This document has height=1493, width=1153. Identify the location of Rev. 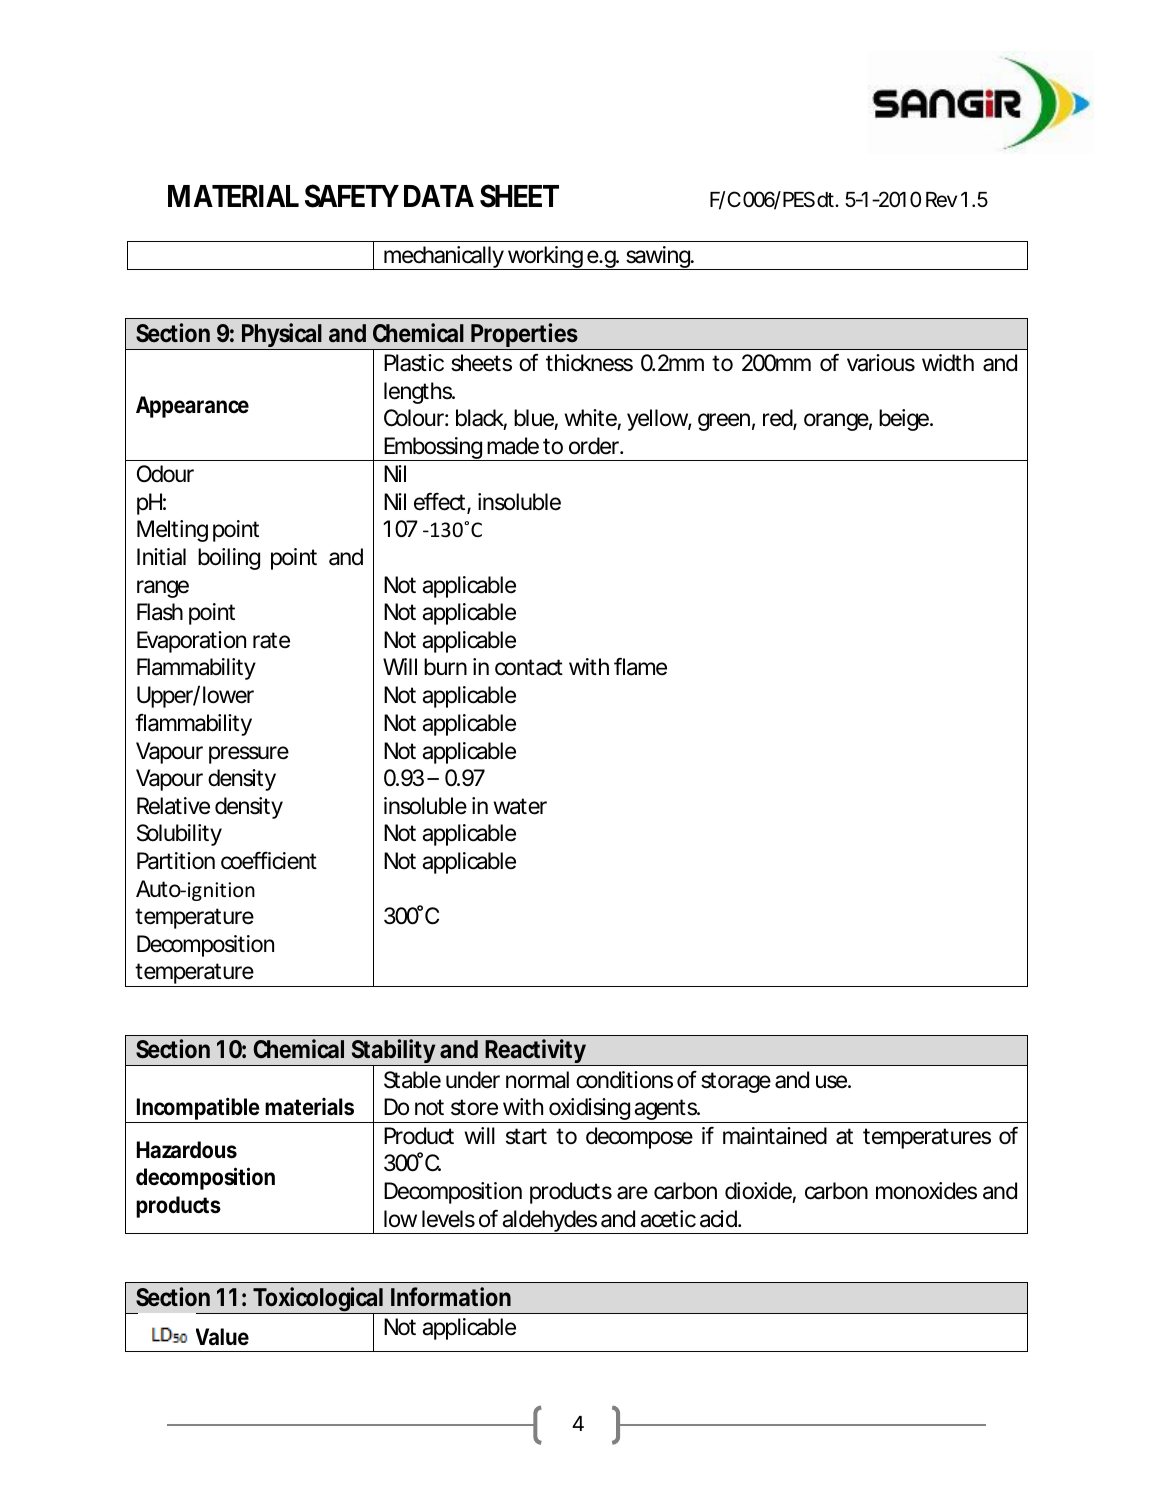
(941, 200).
